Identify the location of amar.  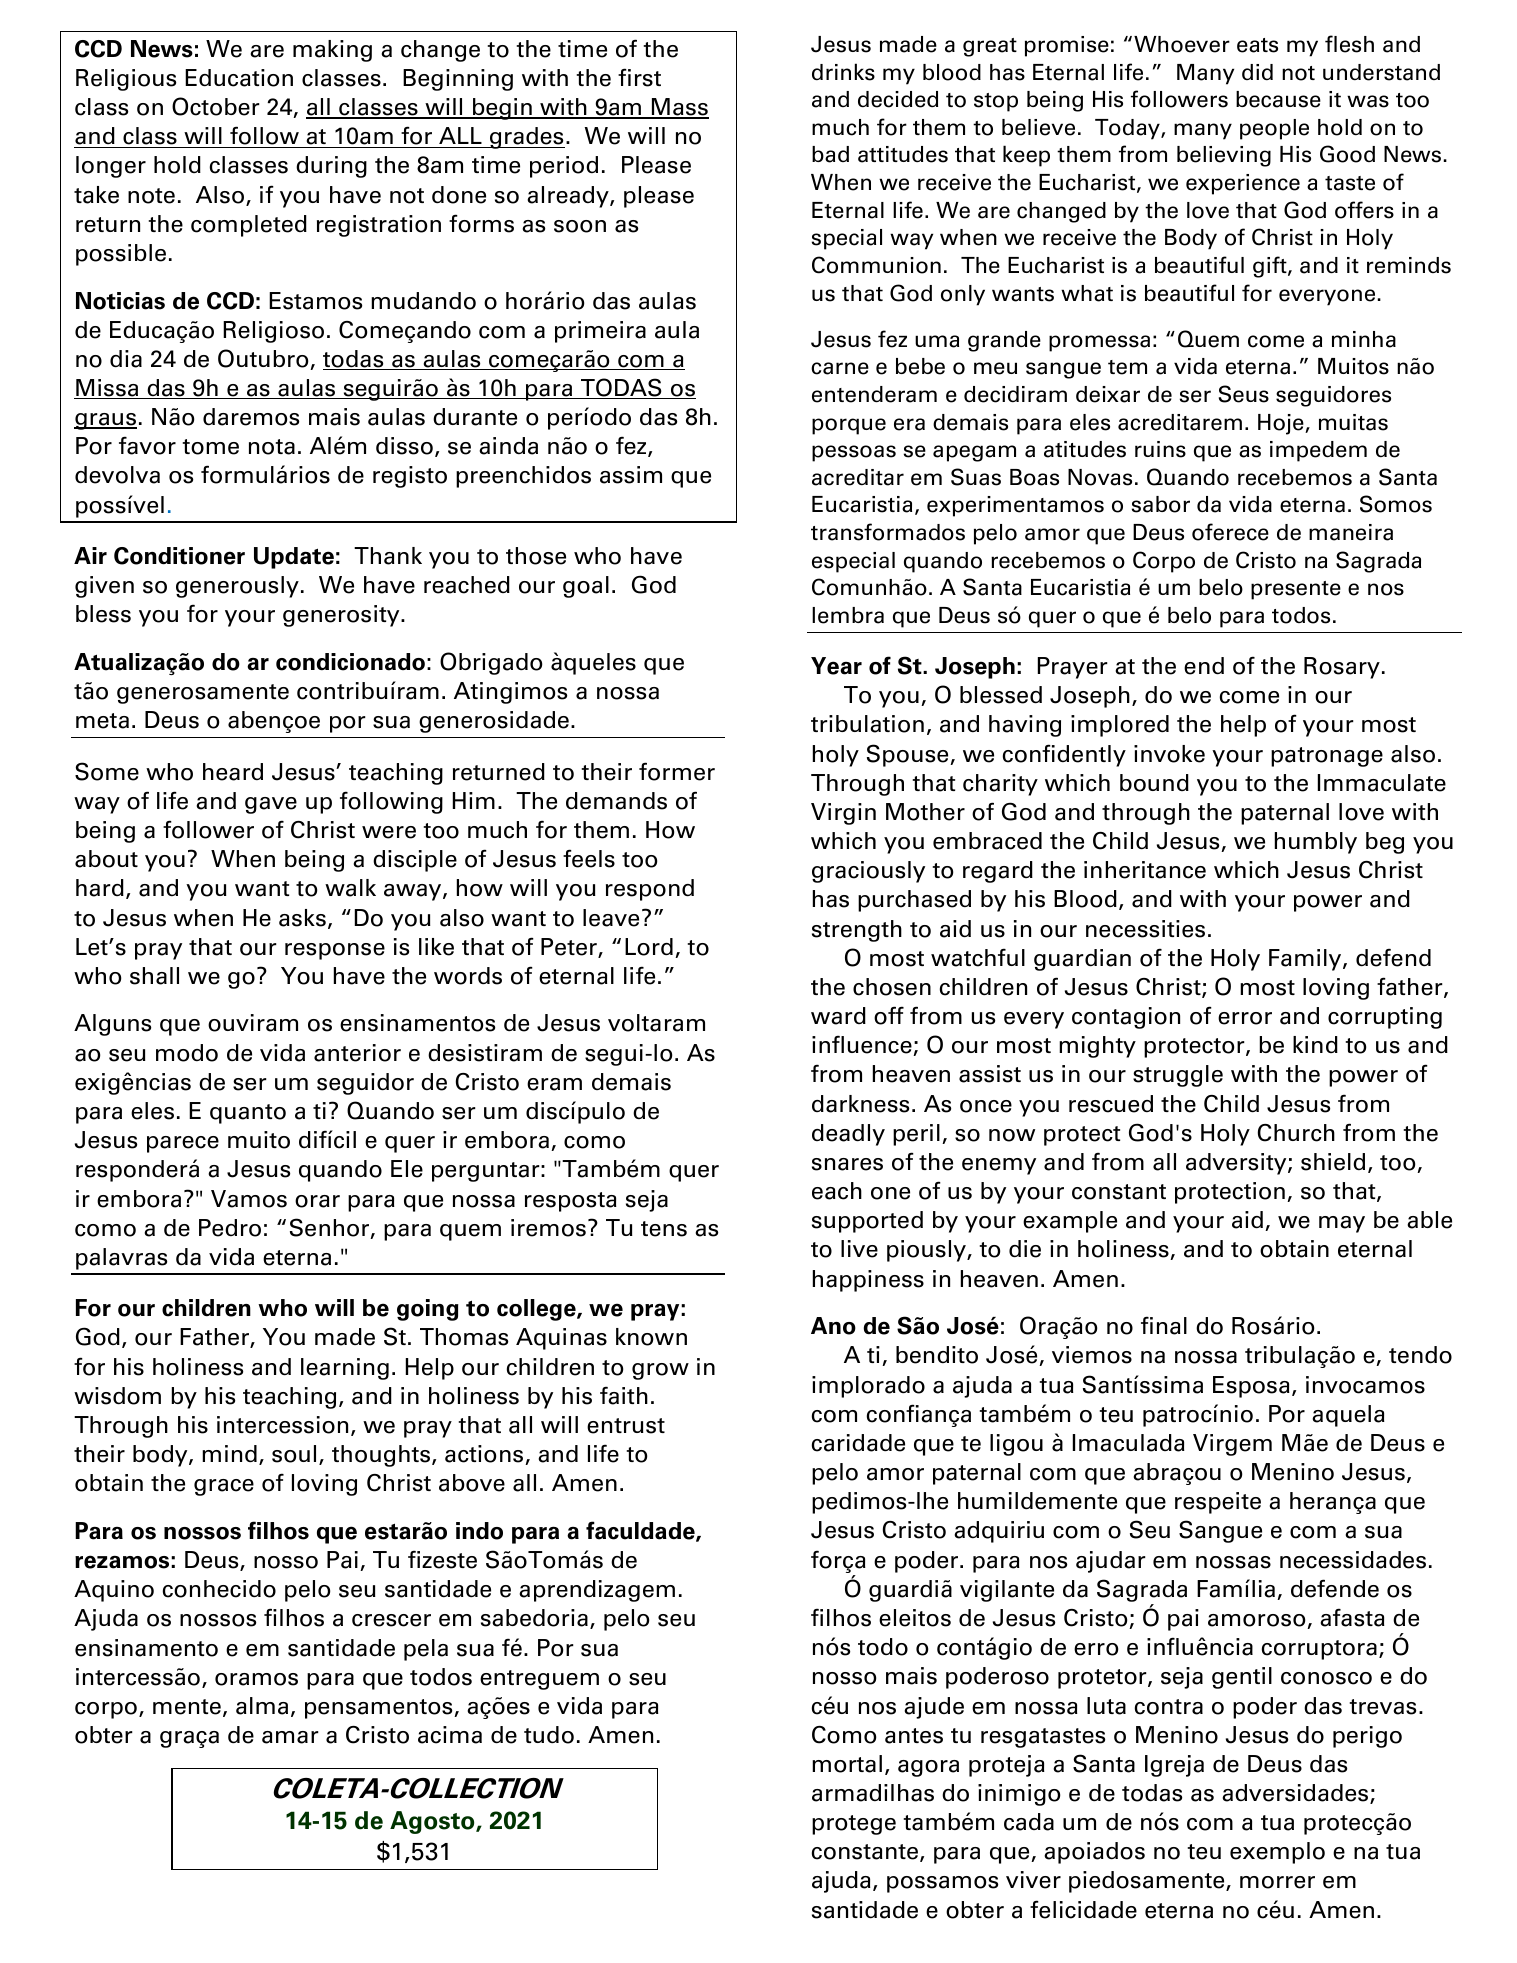
(290, 1737).
